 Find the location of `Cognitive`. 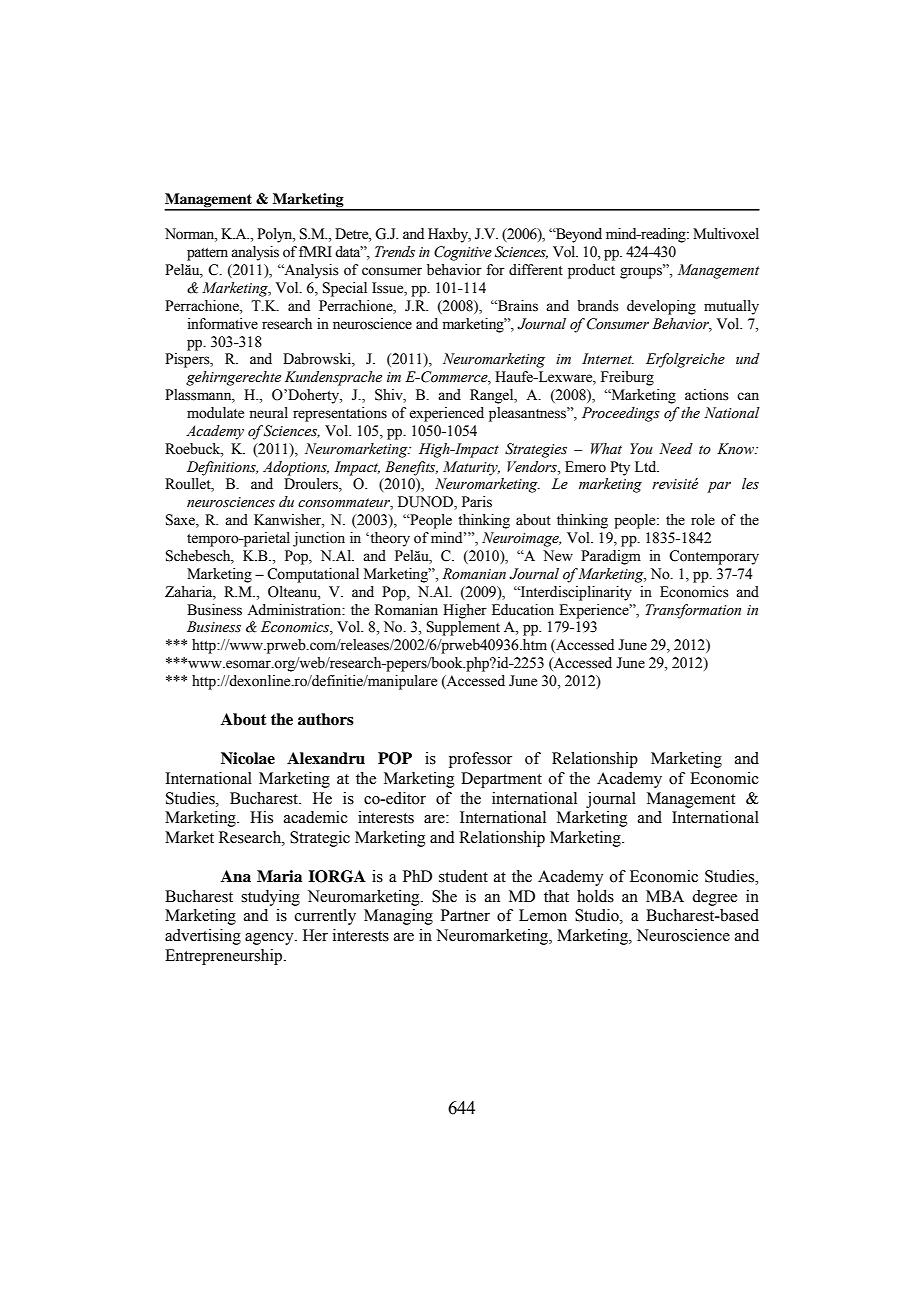

Cognitive is located at coordinates (463, 253).
